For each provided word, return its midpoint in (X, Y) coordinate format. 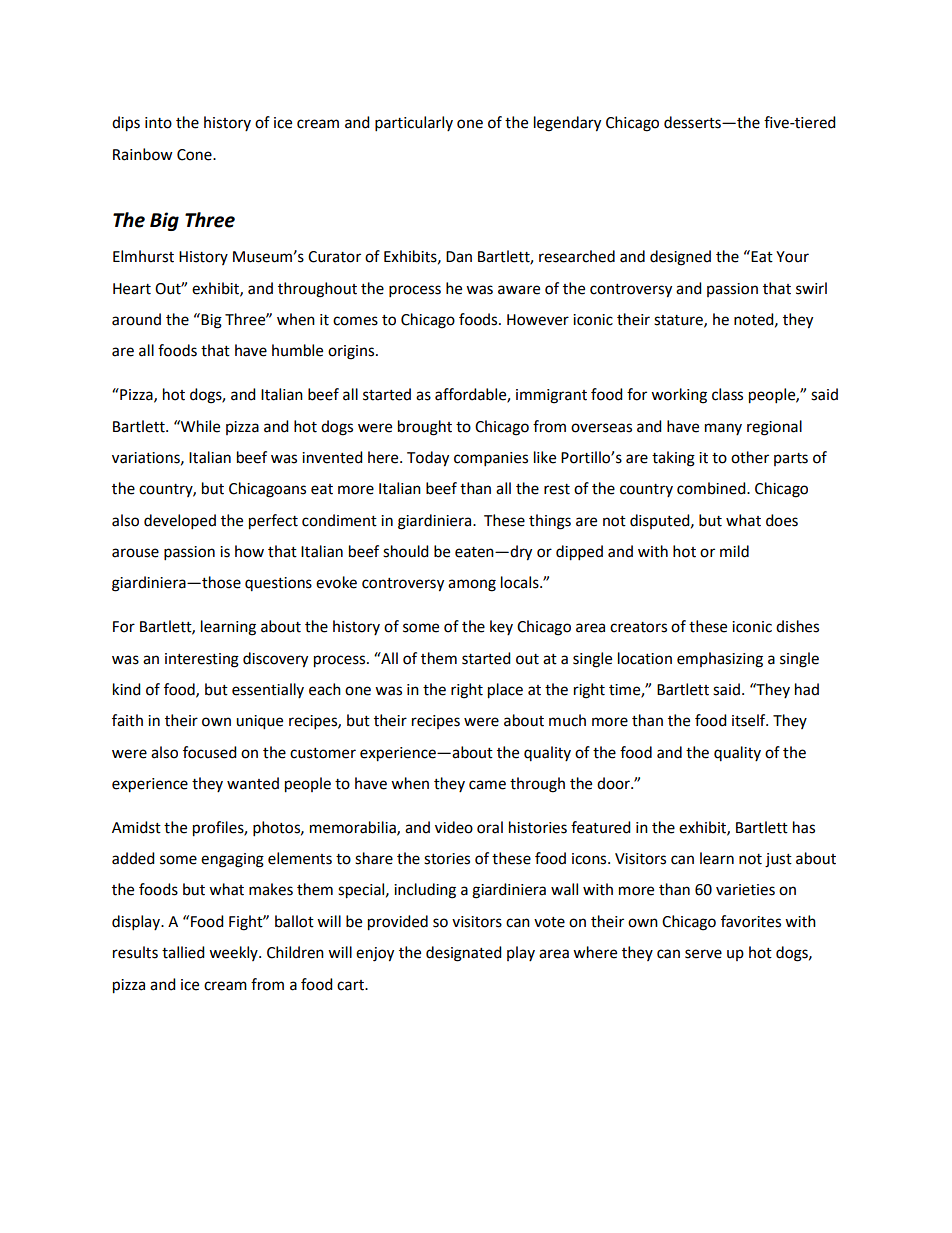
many (723, 429)
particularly (414, 124)
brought (425, 428)
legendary (567, 124)
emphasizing (720, 660)
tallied (183, 952)
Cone (195, 155)
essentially (268, 690)
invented (332, 457)
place (505, 691)
